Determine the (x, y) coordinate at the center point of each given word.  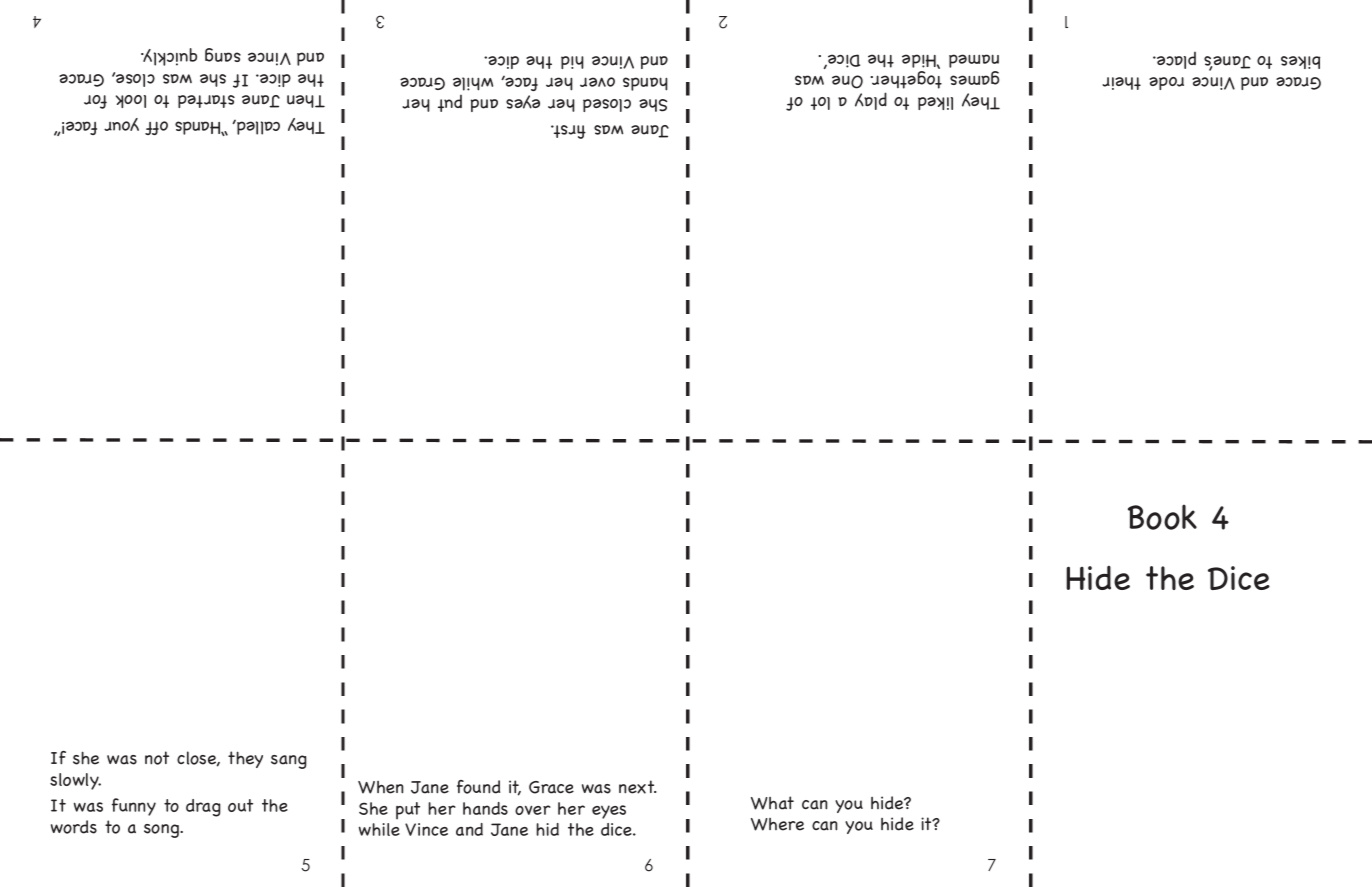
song (162, 831)
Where (777, 824)
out (240, 805)
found (478, 787)
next (638, 787)
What (772, 803)
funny (134, 807)
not (157, 758)
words (74, 827)
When (381, 787)
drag (203, 808)
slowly (75, 781)
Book (1162, 517)
